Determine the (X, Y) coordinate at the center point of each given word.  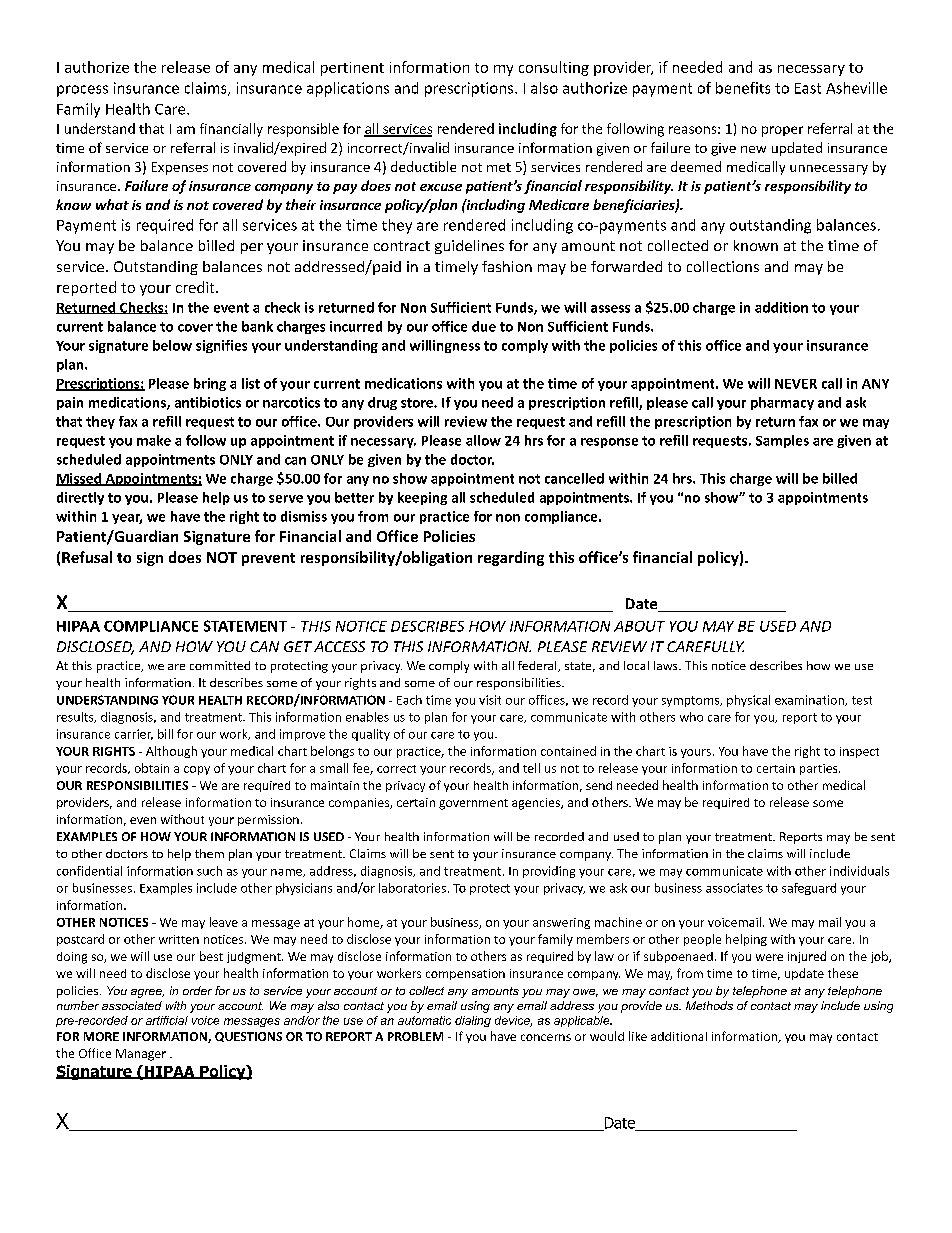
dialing (473, 1021)
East (808, 88)
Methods (709, 1005)
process (82, 91)
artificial (167, 1020)
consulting (554, 68)
